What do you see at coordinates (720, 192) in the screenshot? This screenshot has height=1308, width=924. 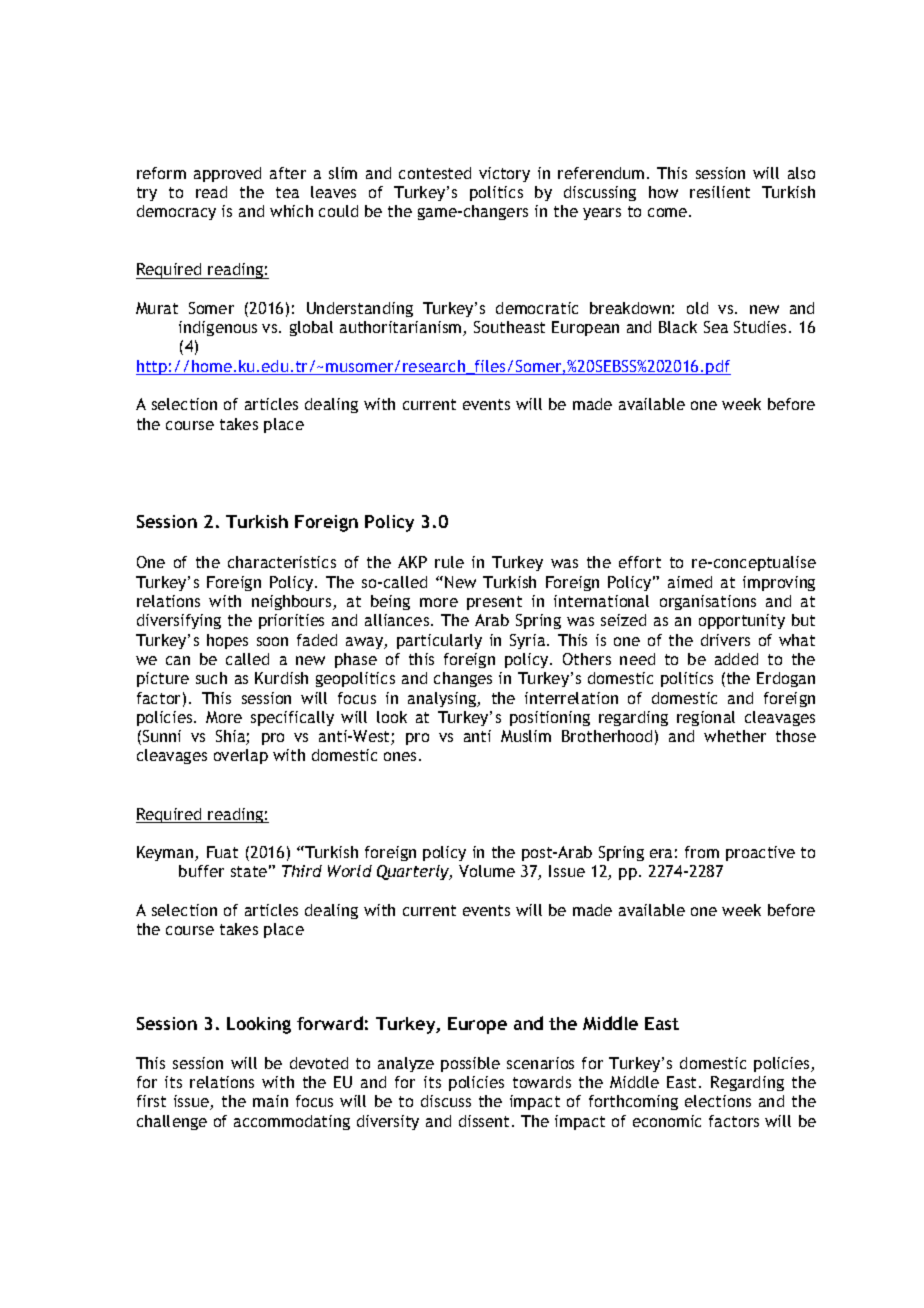 I see `resilient` at bounding box center [720, 192].
